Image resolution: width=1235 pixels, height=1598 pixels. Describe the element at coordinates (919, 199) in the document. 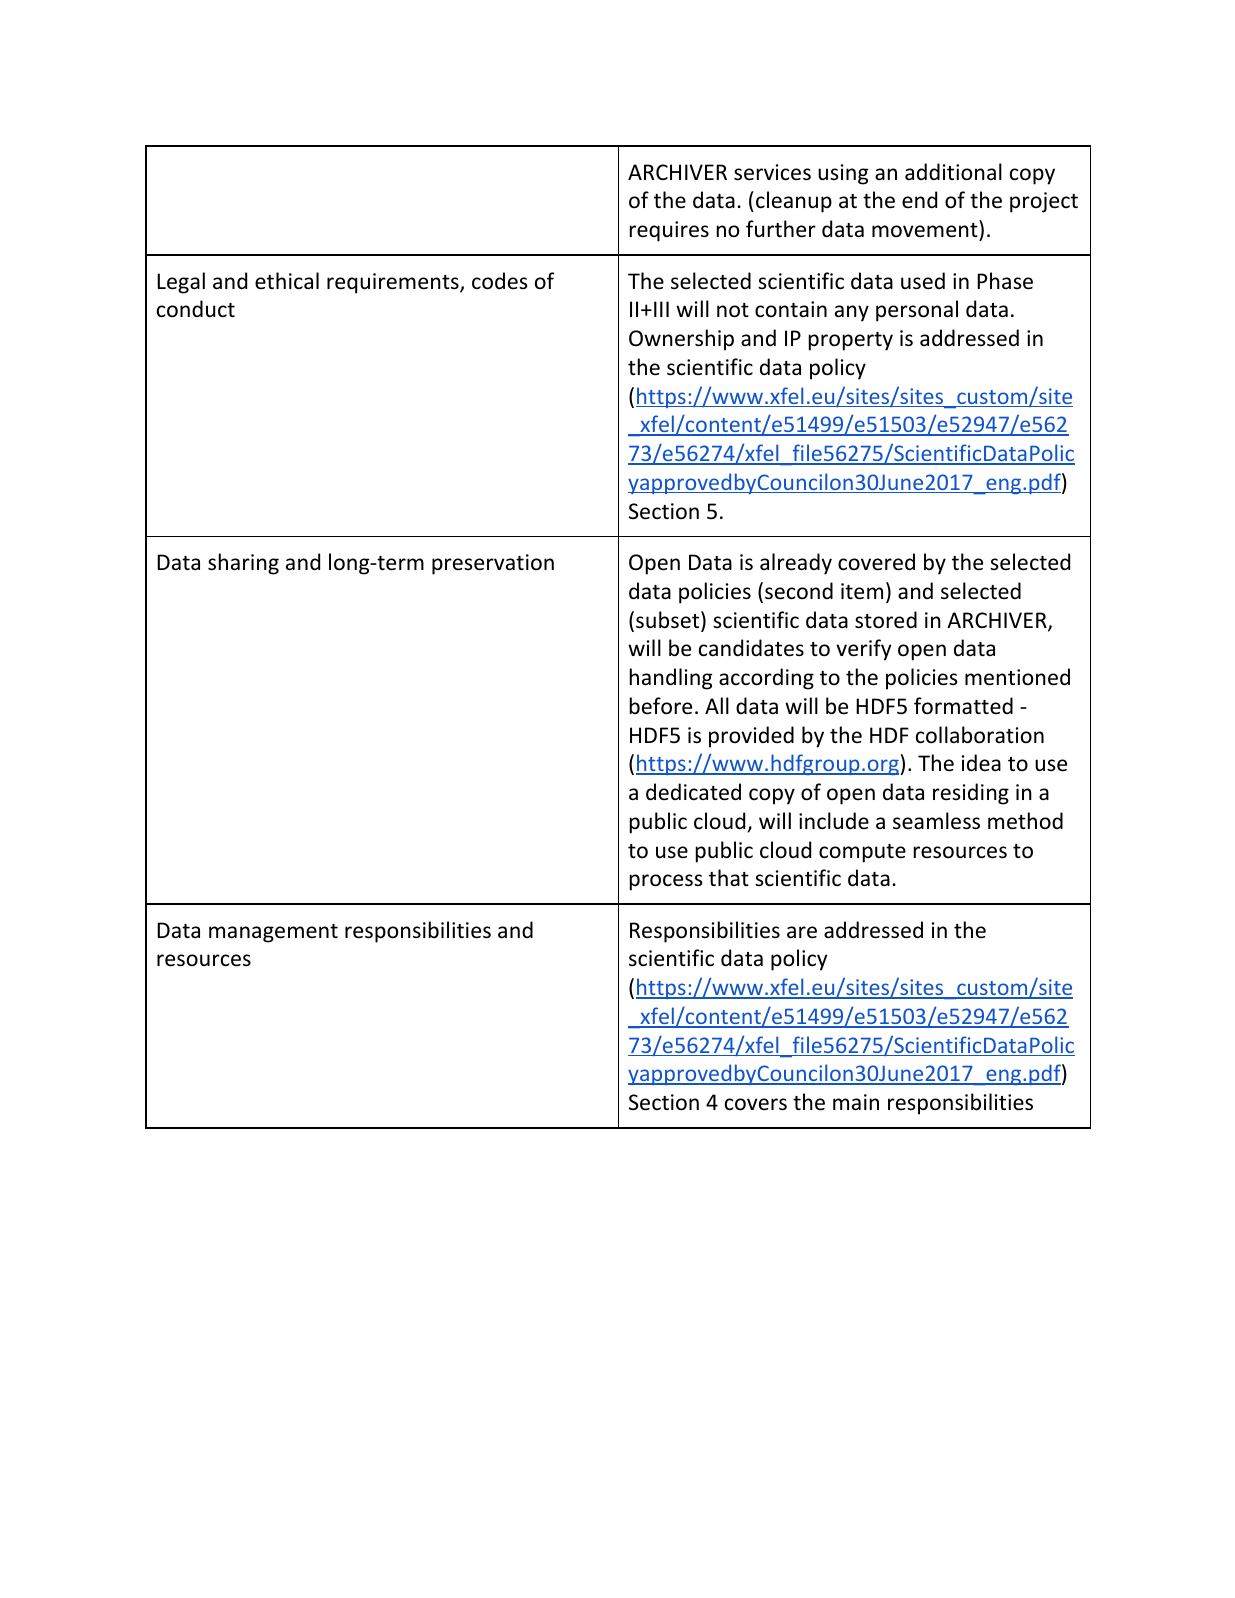

I see `end` at that location.
